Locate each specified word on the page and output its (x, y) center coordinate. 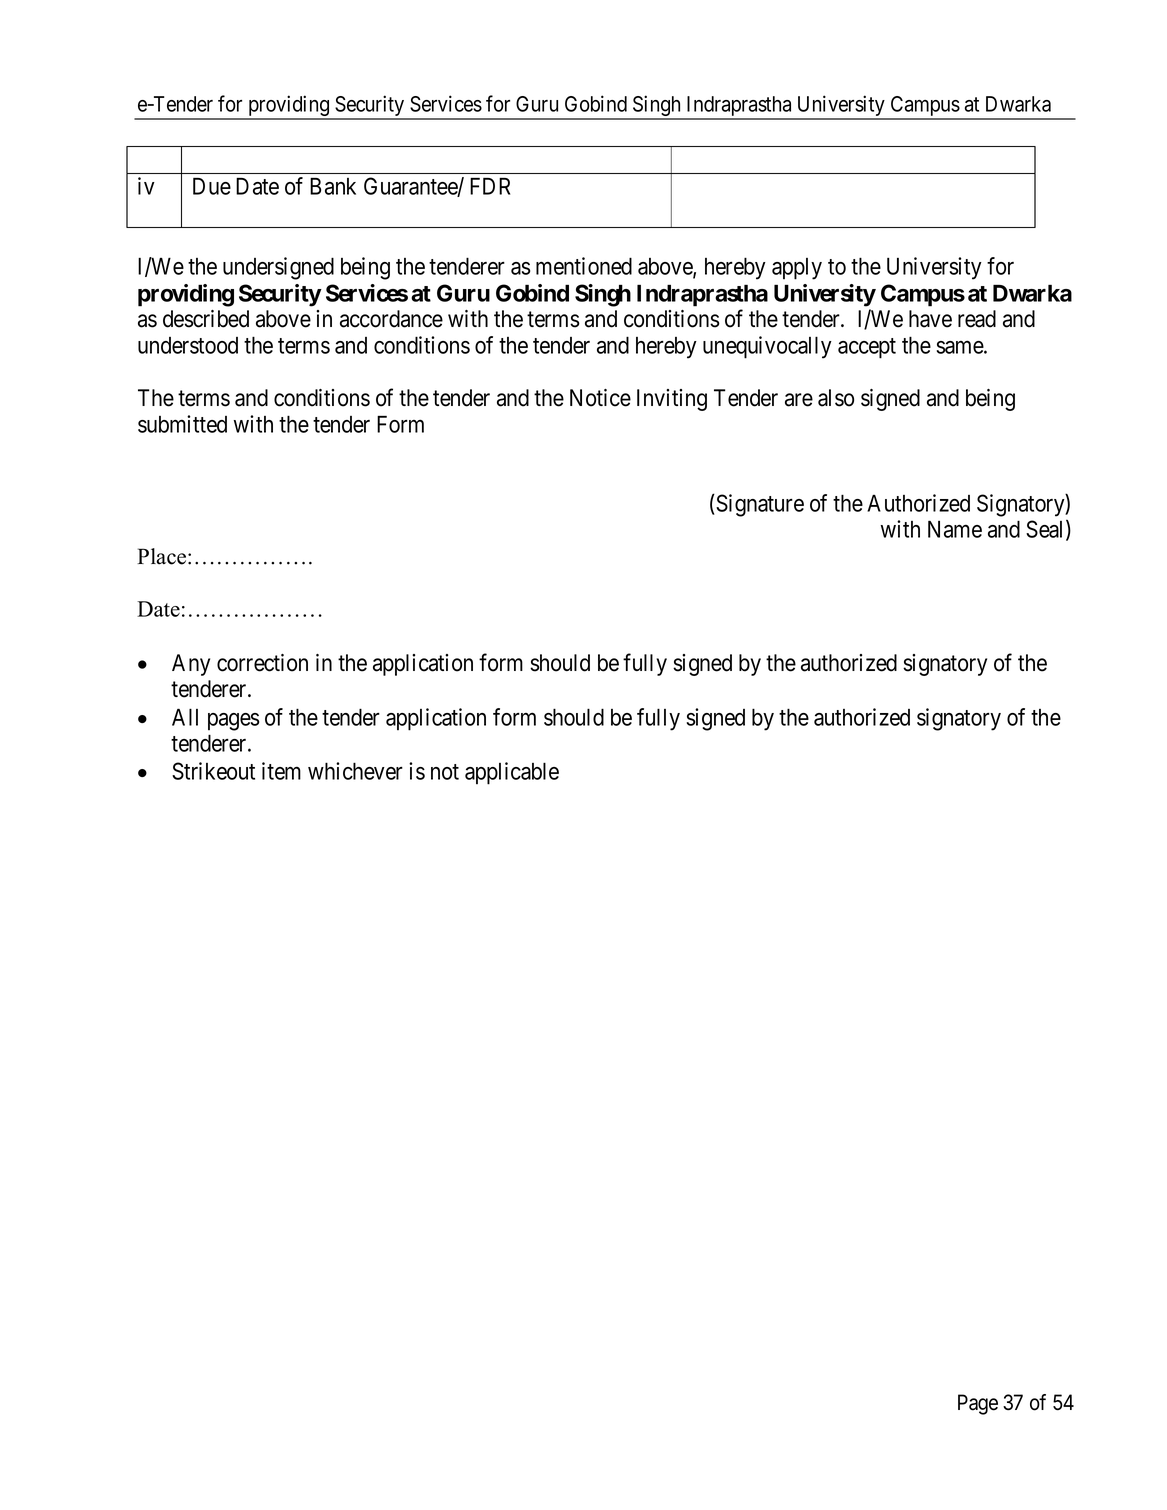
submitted (182, 424)
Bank (333, 186)
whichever (355, 771)
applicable (512, 773)
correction (262, 663)
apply (797, 269)
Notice (600, 398)
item (281, 771)
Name (955, 529)
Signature (759, 505)
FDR (490, 186)
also (836, 398)
